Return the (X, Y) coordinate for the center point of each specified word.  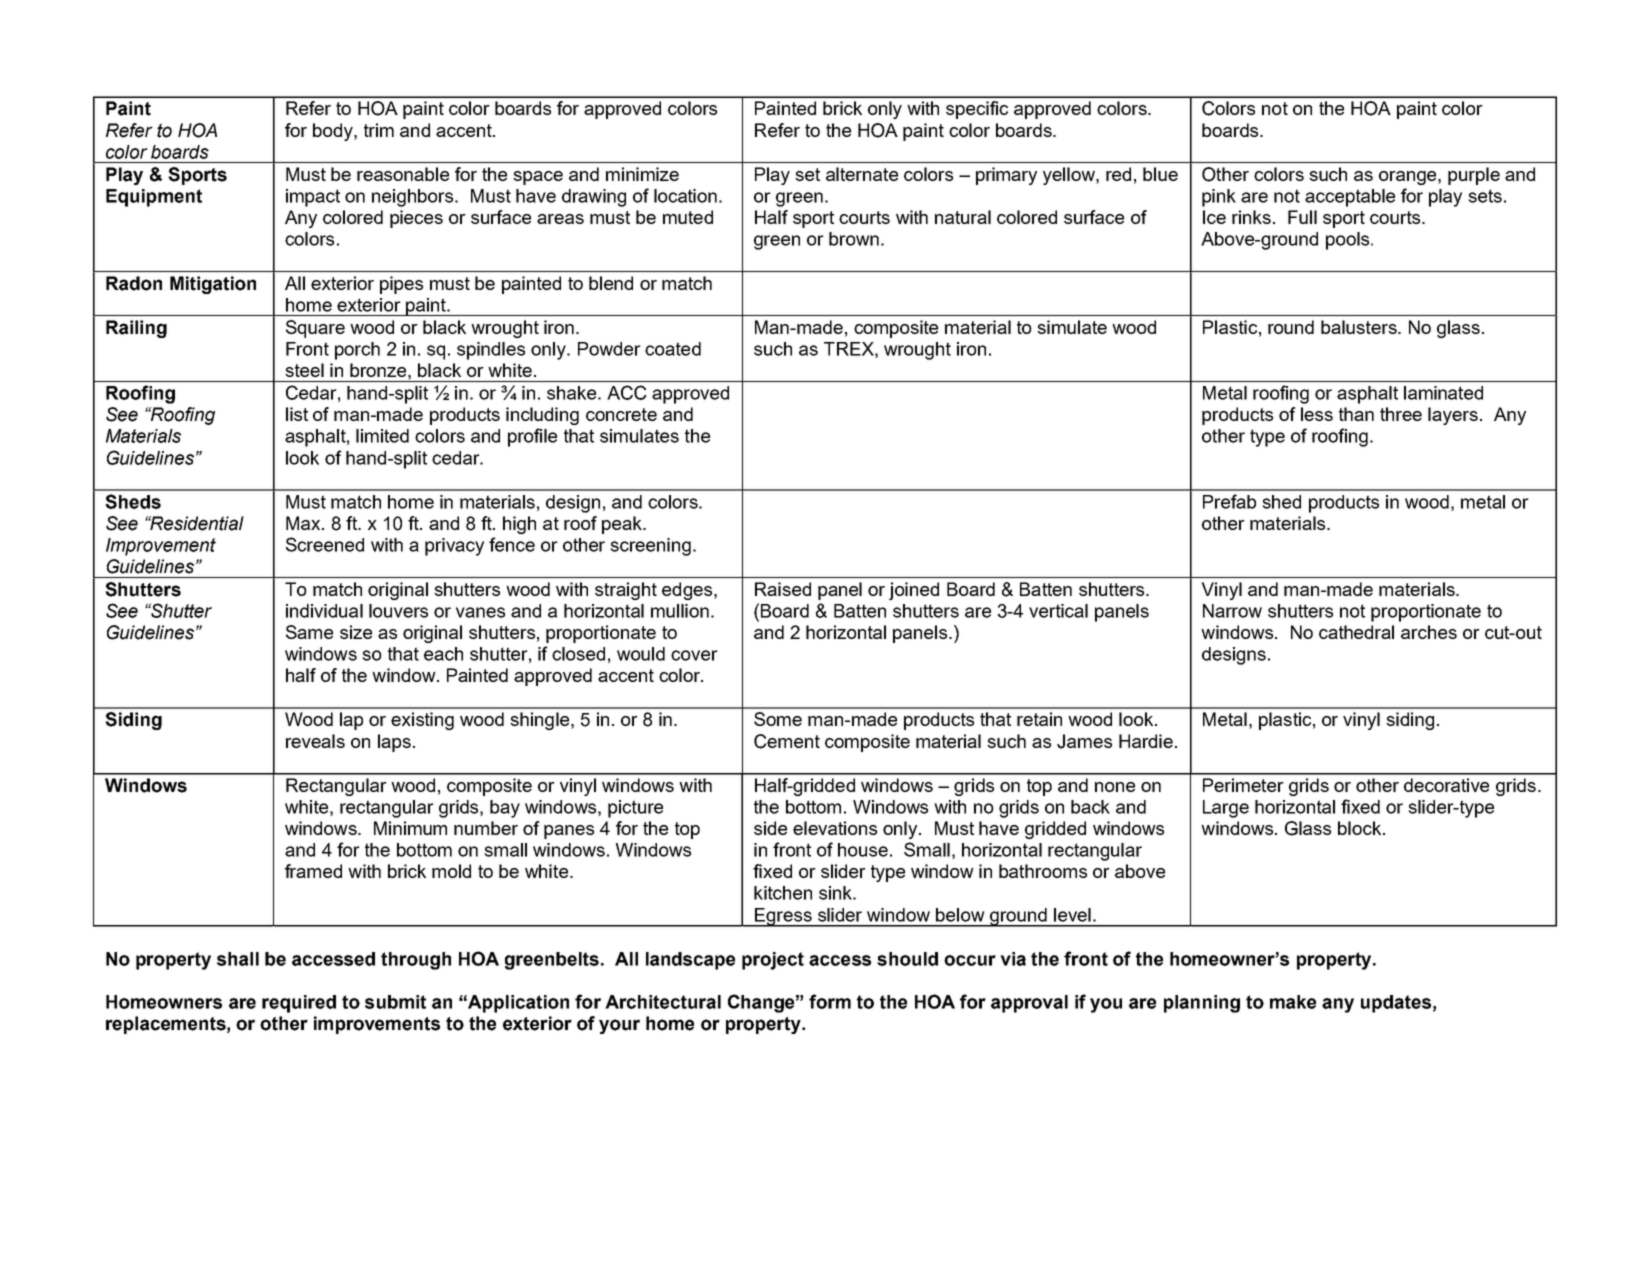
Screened (325, 544)
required (299, 1004)
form (830, 1001)
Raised (783, 589)
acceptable (1350, 198)
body (334, 132)
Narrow (1232, 611)
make (1293, 1002)
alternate (862, 174)
